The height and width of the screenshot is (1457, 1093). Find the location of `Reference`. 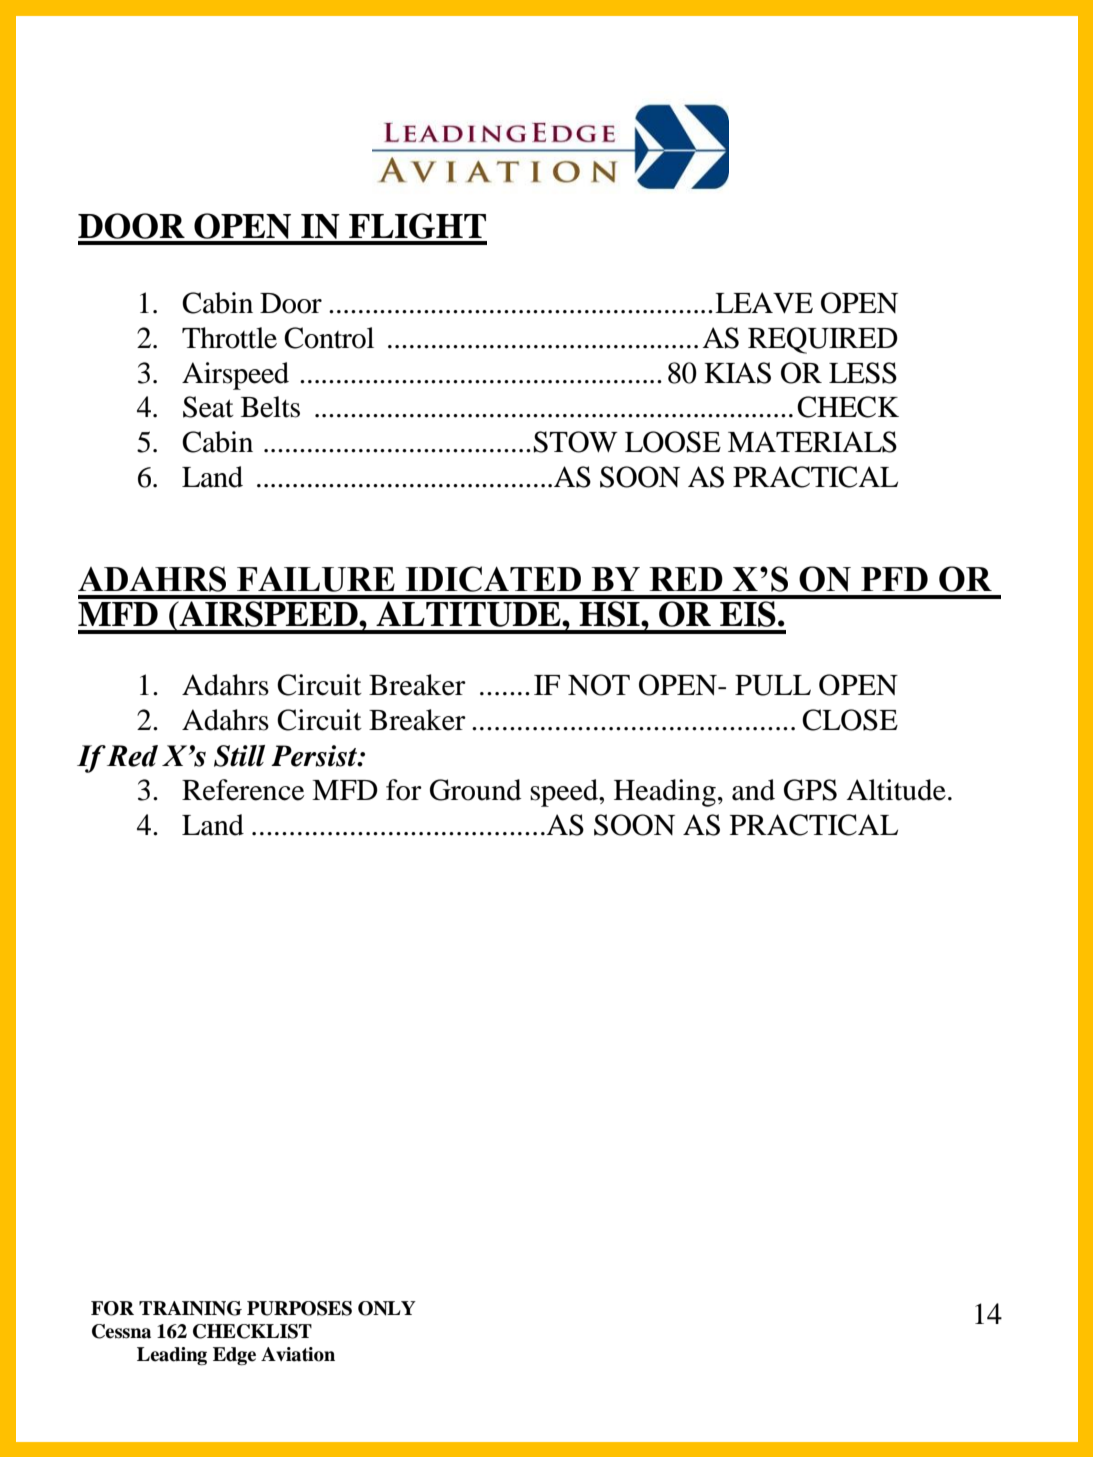

Reference is located at coordinates (243, 790).
